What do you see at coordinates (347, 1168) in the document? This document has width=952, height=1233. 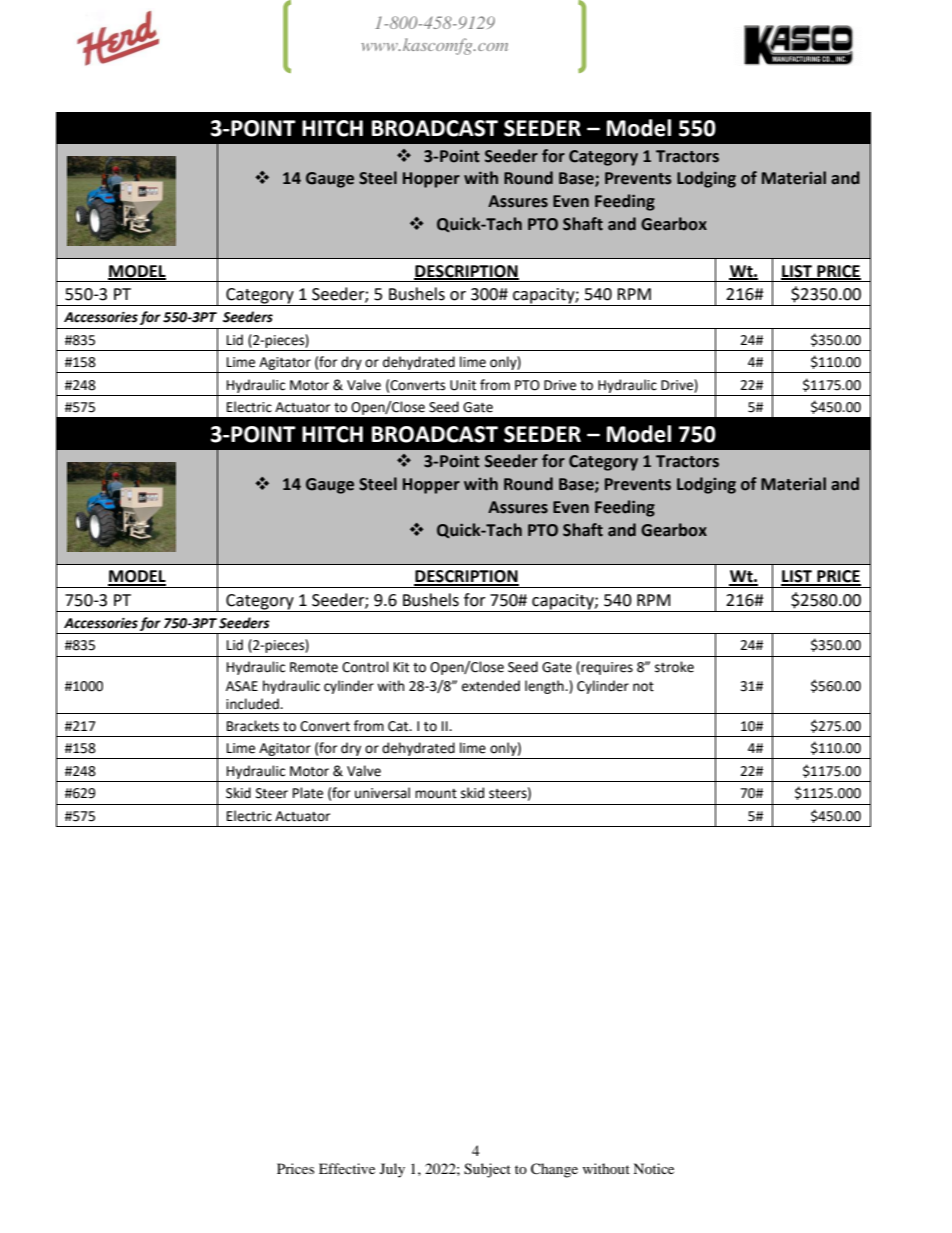 I see `Effective` at bounding box center [347, 1168].
